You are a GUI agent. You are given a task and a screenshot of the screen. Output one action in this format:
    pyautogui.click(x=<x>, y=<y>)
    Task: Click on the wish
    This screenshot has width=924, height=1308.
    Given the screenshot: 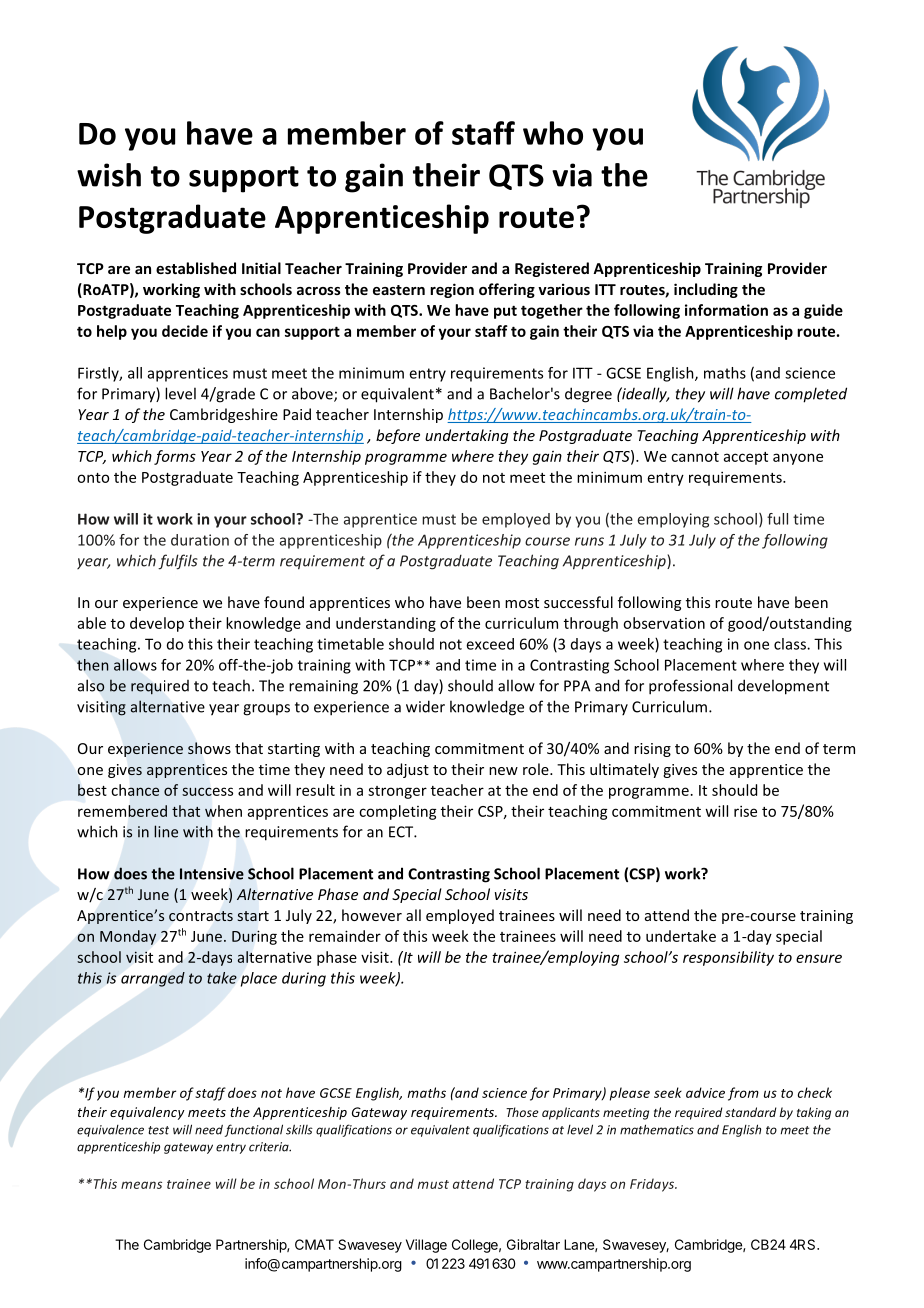 What is the action you would take?
    pyautogui.click(x=109, y=175)
